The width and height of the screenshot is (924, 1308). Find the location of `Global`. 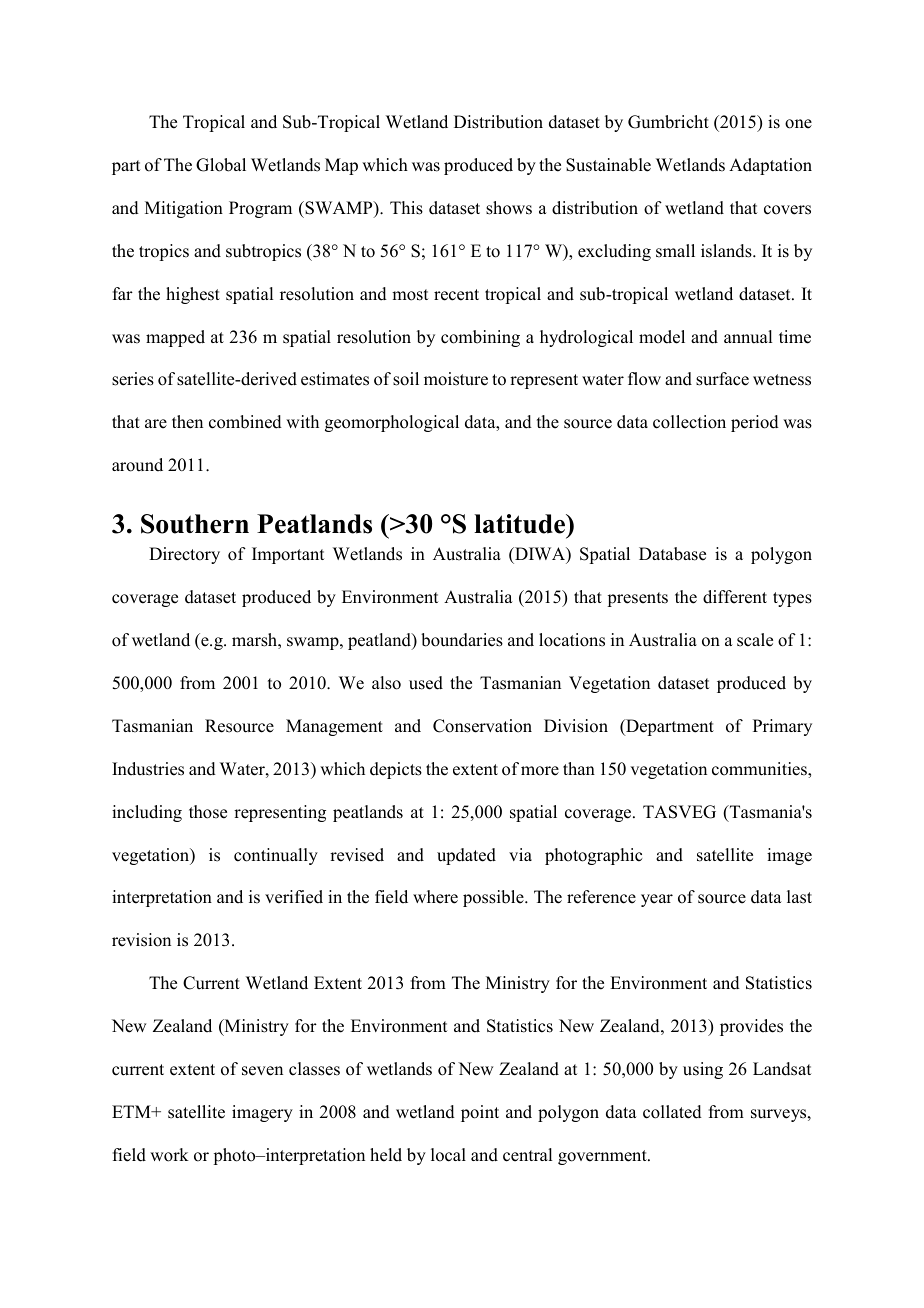

Global is located at coordinates (221, 165).
